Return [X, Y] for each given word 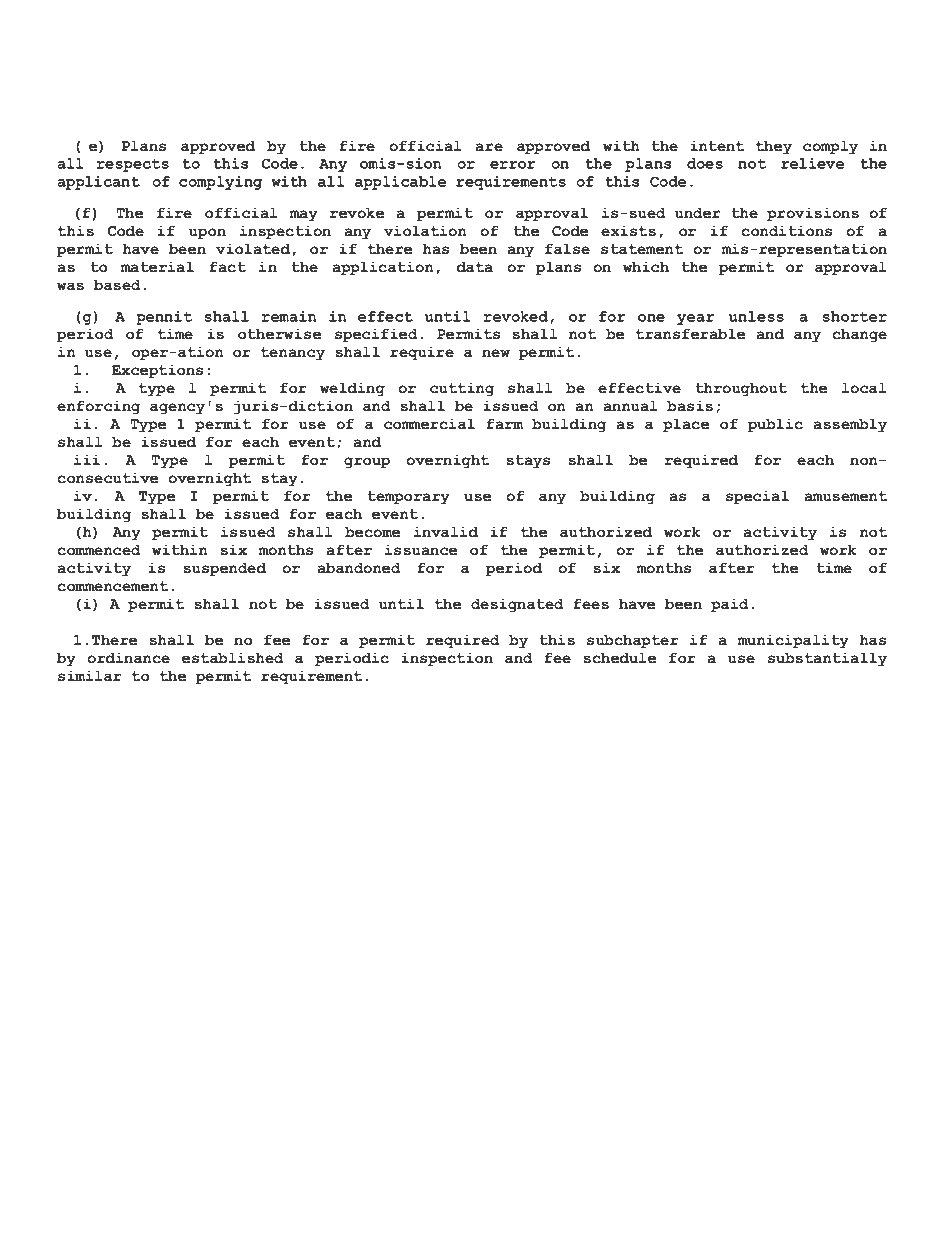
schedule [619, 658]
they [774, 147]
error [513, 165]
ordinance [128, 658]
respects [133, 165]
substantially [827, 659]
